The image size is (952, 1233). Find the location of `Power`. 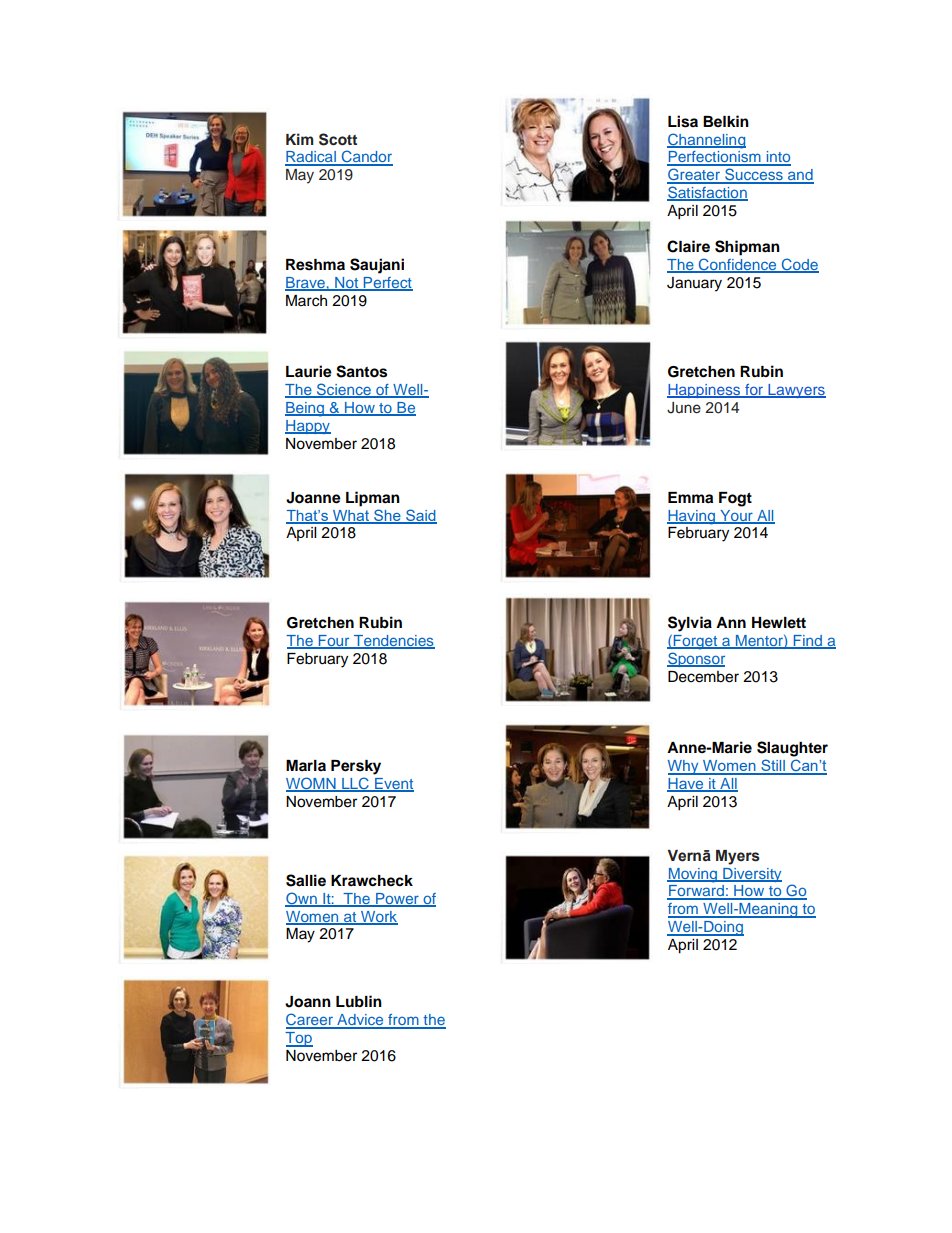

Power is located at coordinates (397, 899).
